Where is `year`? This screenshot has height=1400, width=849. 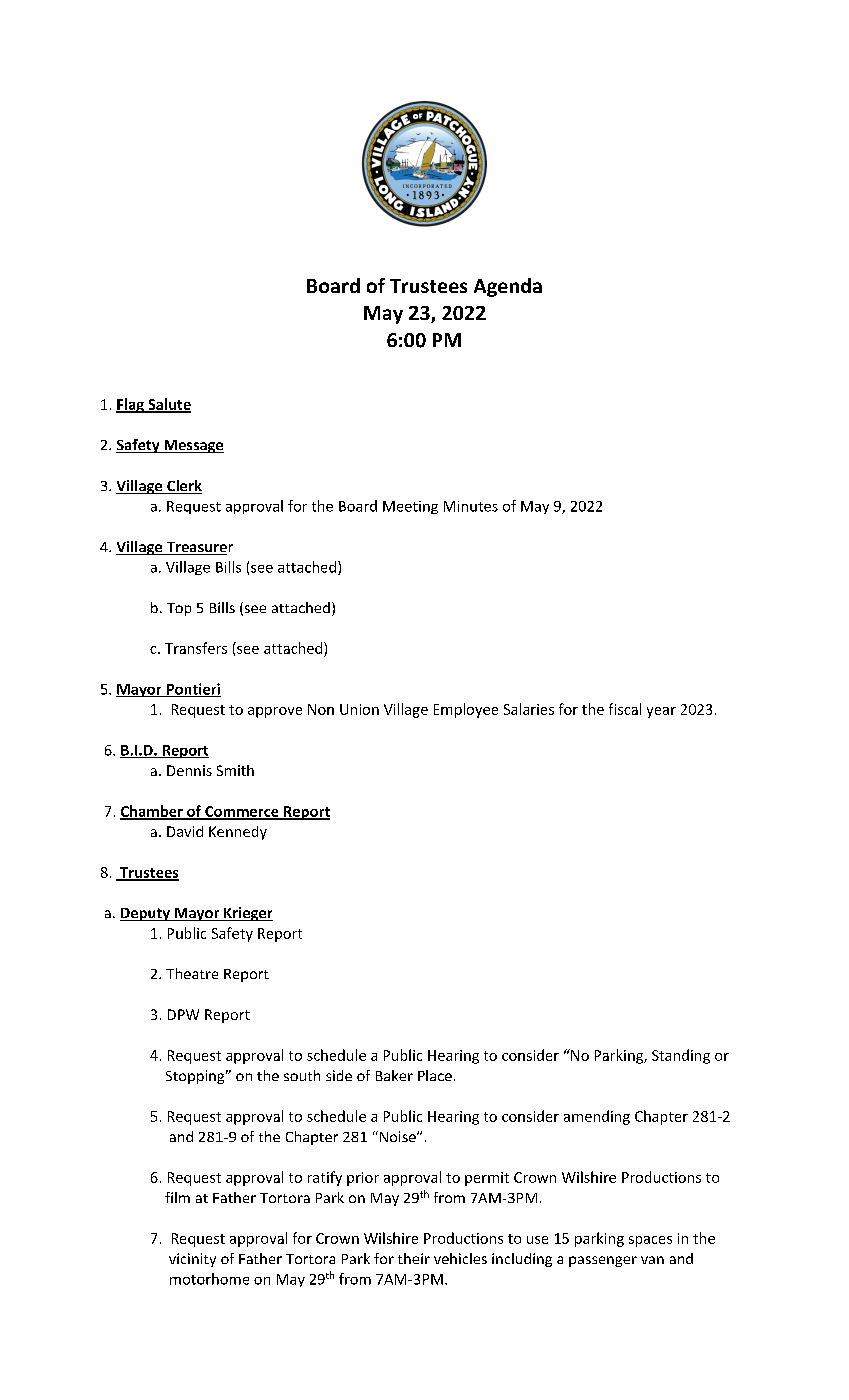
year is located at coordinates (661, 712).
